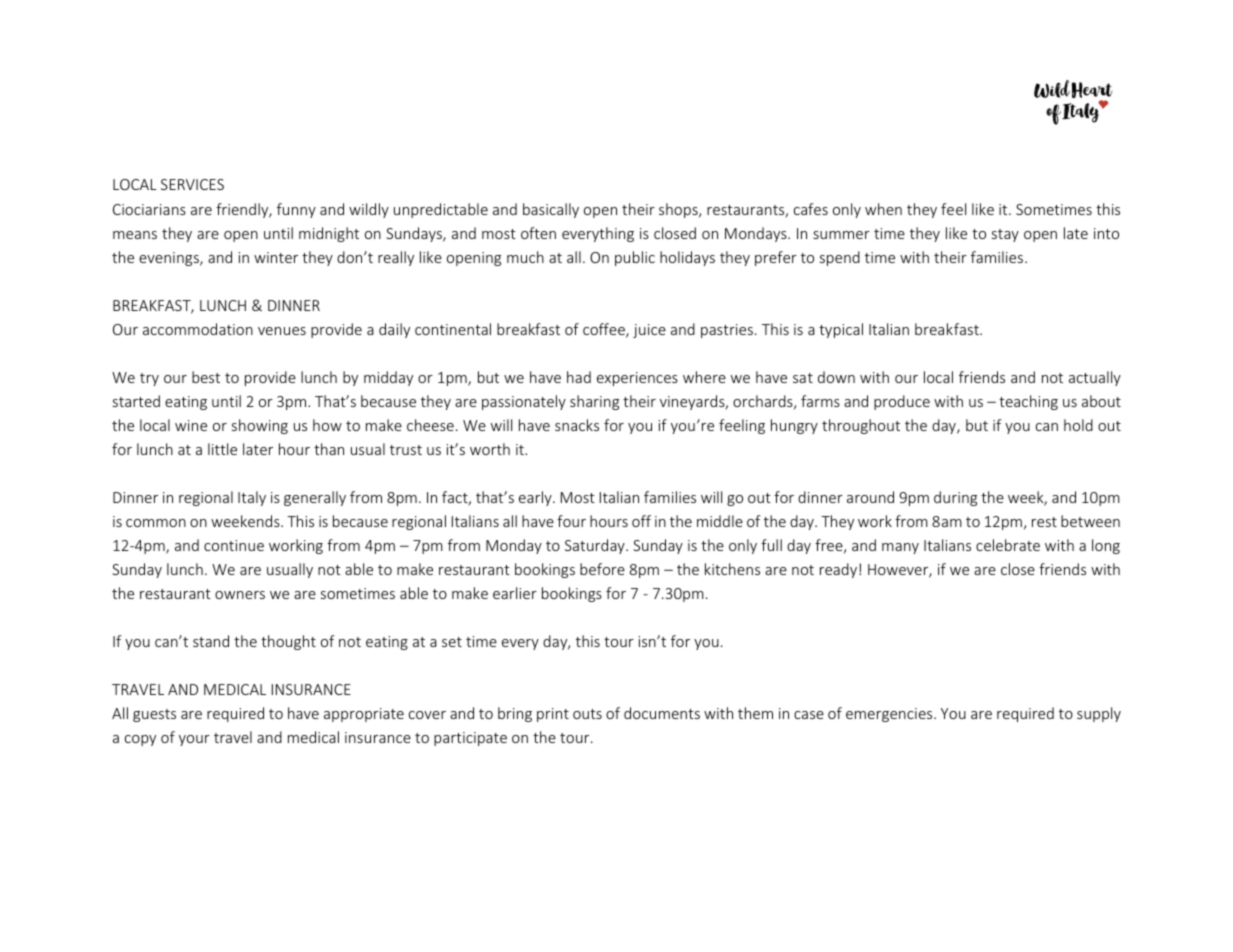  Describe the element at coordinates (240, 595) in the screenshot. I see `owners` at that location.
